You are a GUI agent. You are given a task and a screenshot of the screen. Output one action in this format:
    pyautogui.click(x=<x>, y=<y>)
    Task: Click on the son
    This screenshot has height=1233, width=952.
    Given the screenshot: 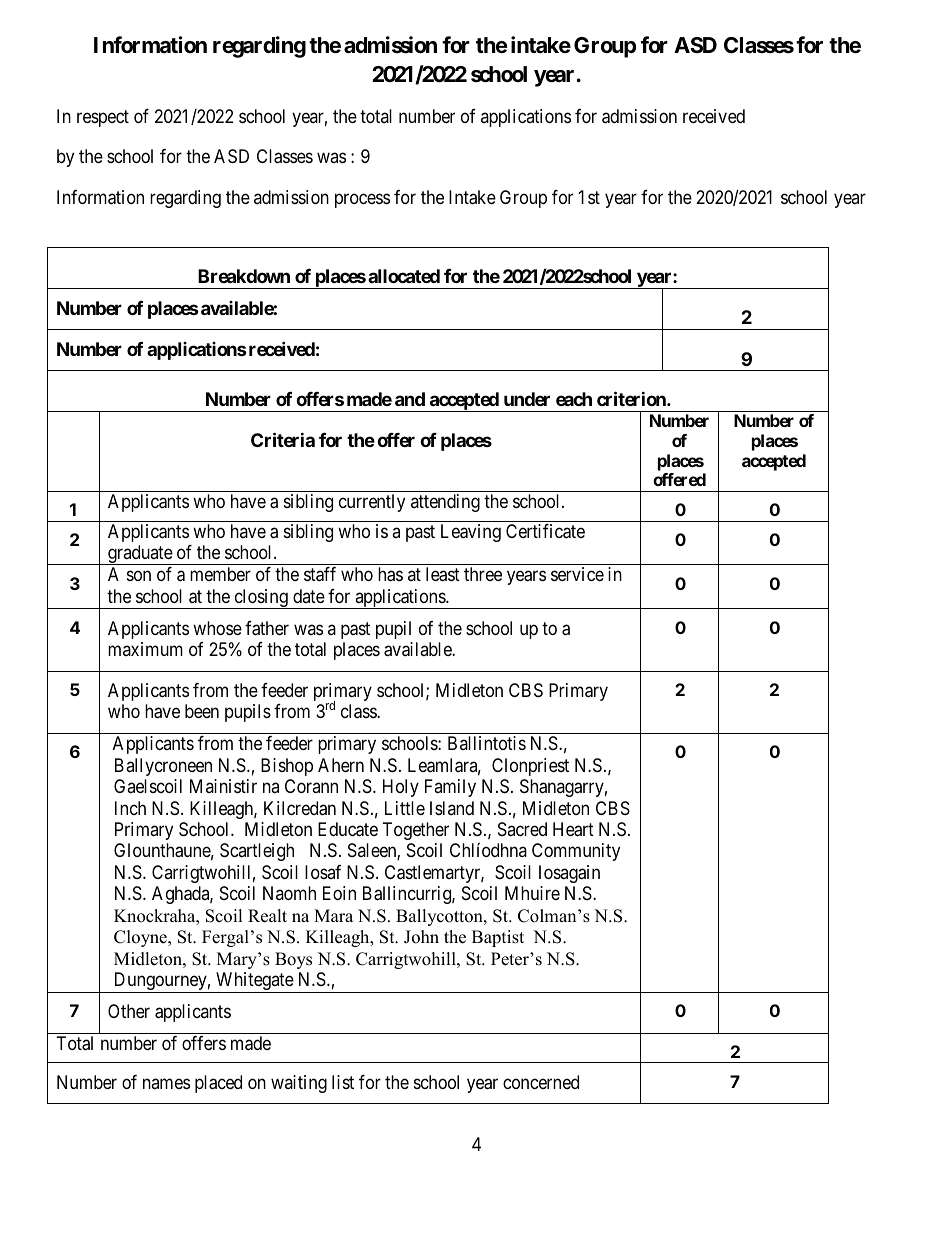 What is the action you would take?
    pyautogui.click(x=139, y=576)
